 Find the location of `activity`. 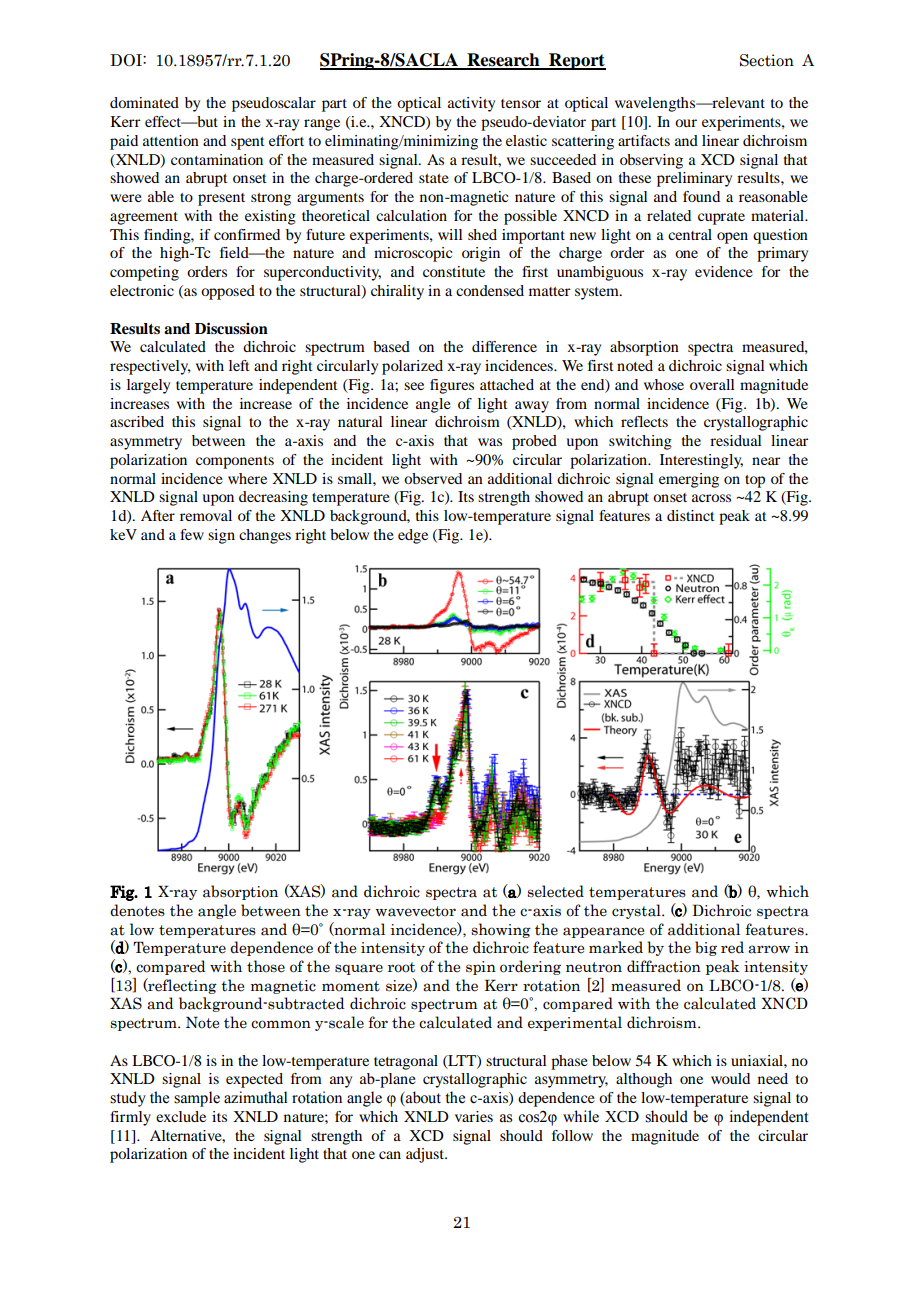

activity is located at coordinates (471, 104).
